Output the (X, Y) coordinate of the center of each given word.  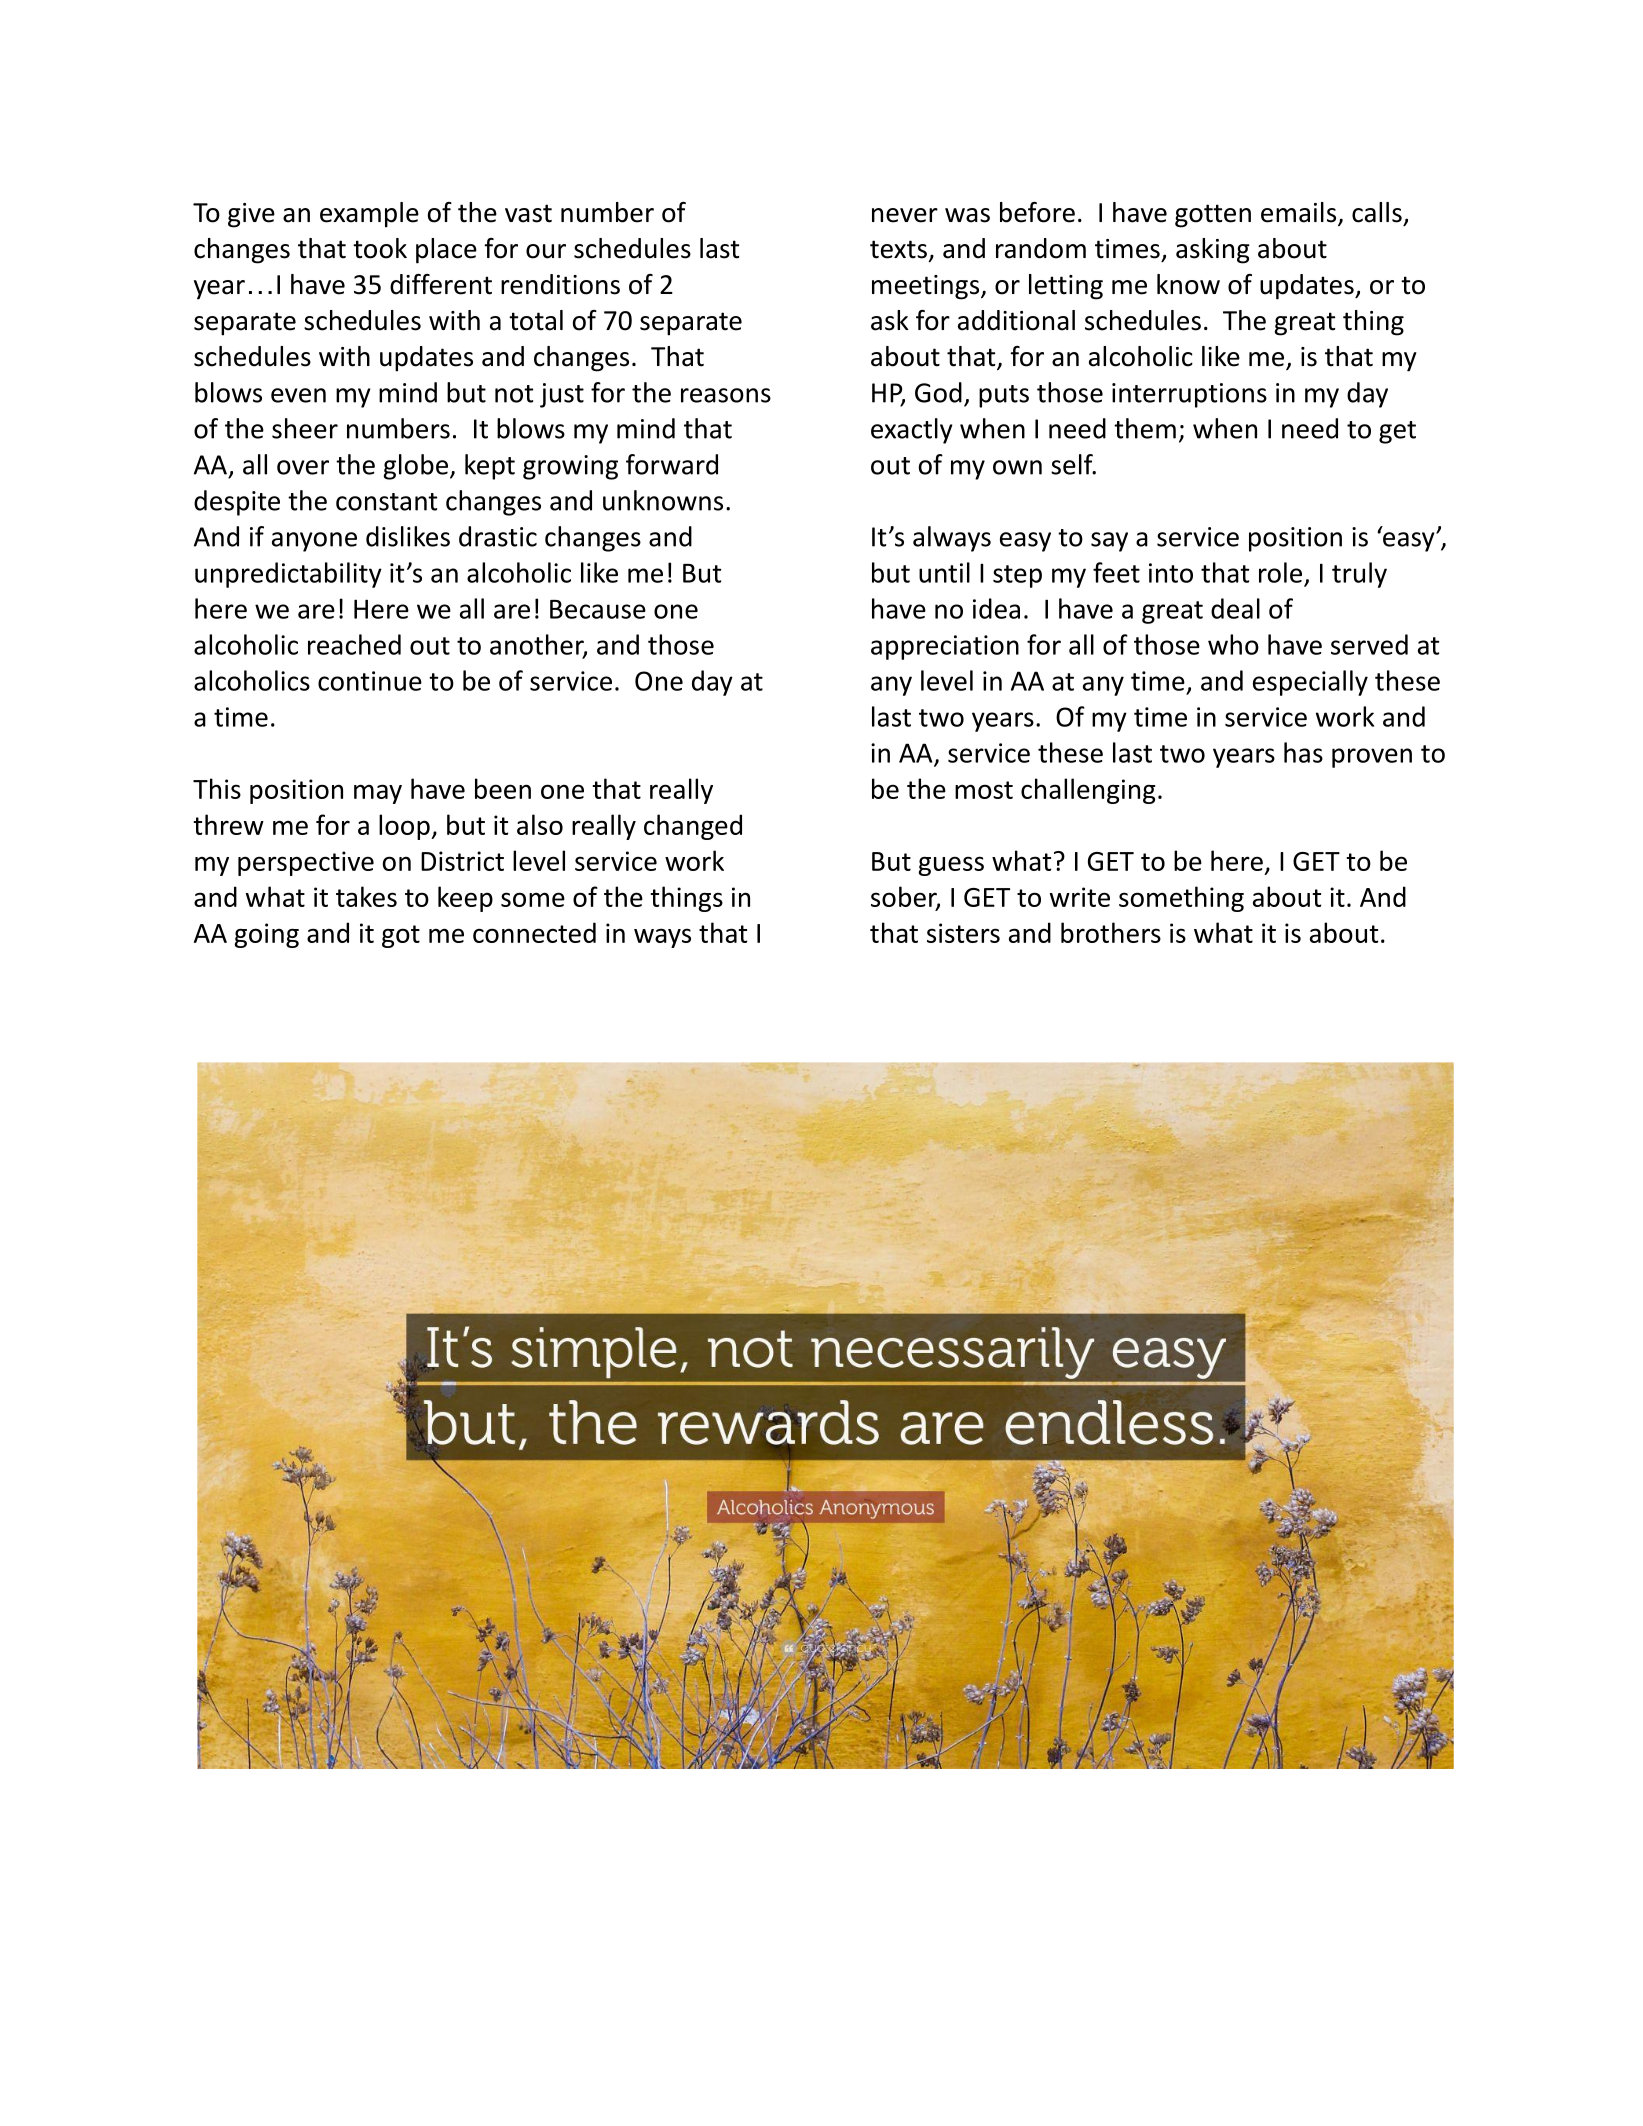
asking (1213, 251)
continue (370, 681)
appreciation (945, 647)
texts (898, 249)
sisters (963, 933)
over (303, 467)
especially (1310, 683)
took (380, 248)
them (1145, 428)
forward (672, 464)
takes (366, 896)
